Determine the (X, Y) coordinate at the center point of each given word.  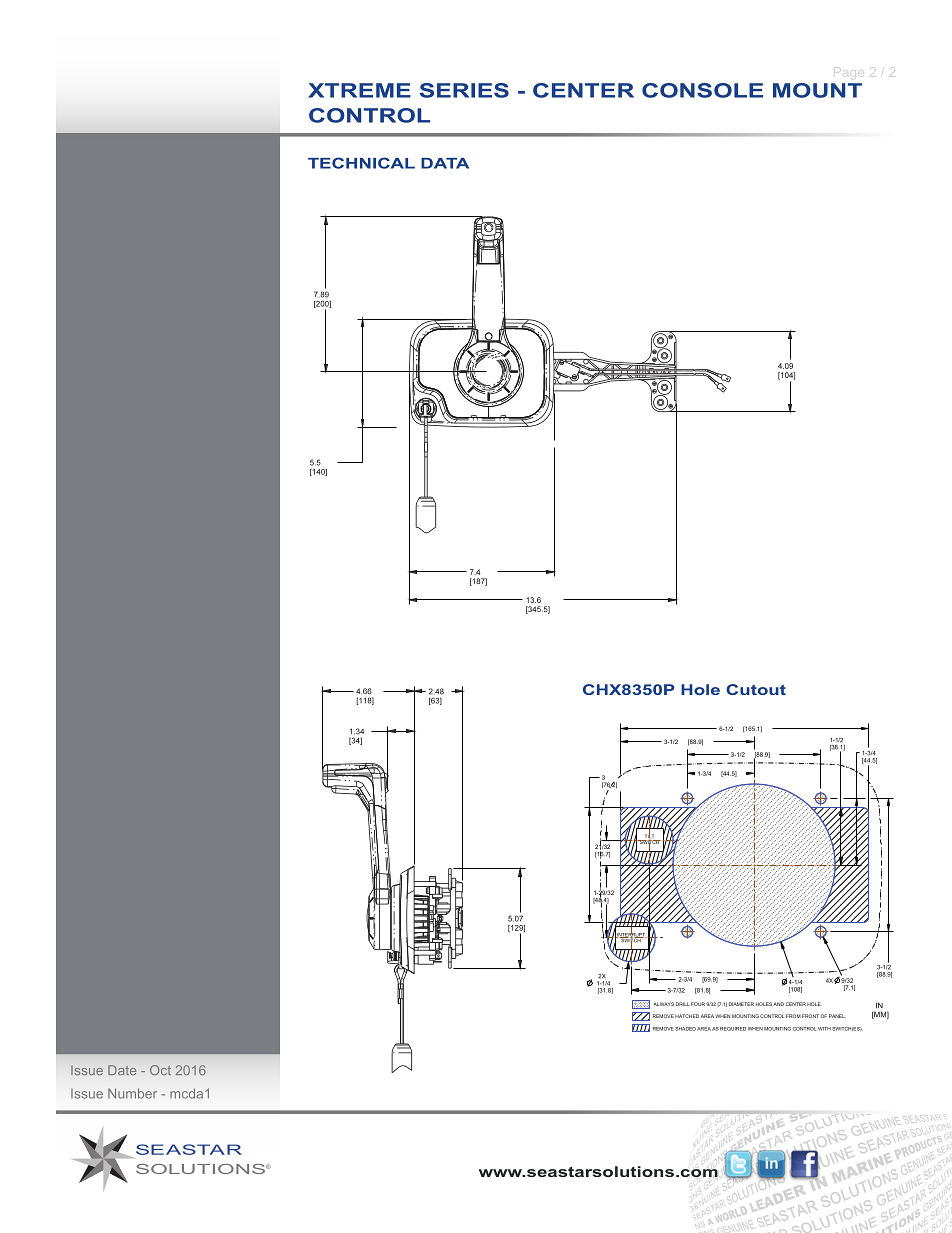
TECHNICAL (361, 163)
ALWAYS (664, 1004)
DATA (445, 163)
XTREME (359, 90)
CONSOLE (702, 90)
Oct (160, 1070)
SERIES (464, 90)
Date (122, 1070)
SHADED (685, 1029)
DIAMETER (741, 1004)
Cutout (756, 689)
